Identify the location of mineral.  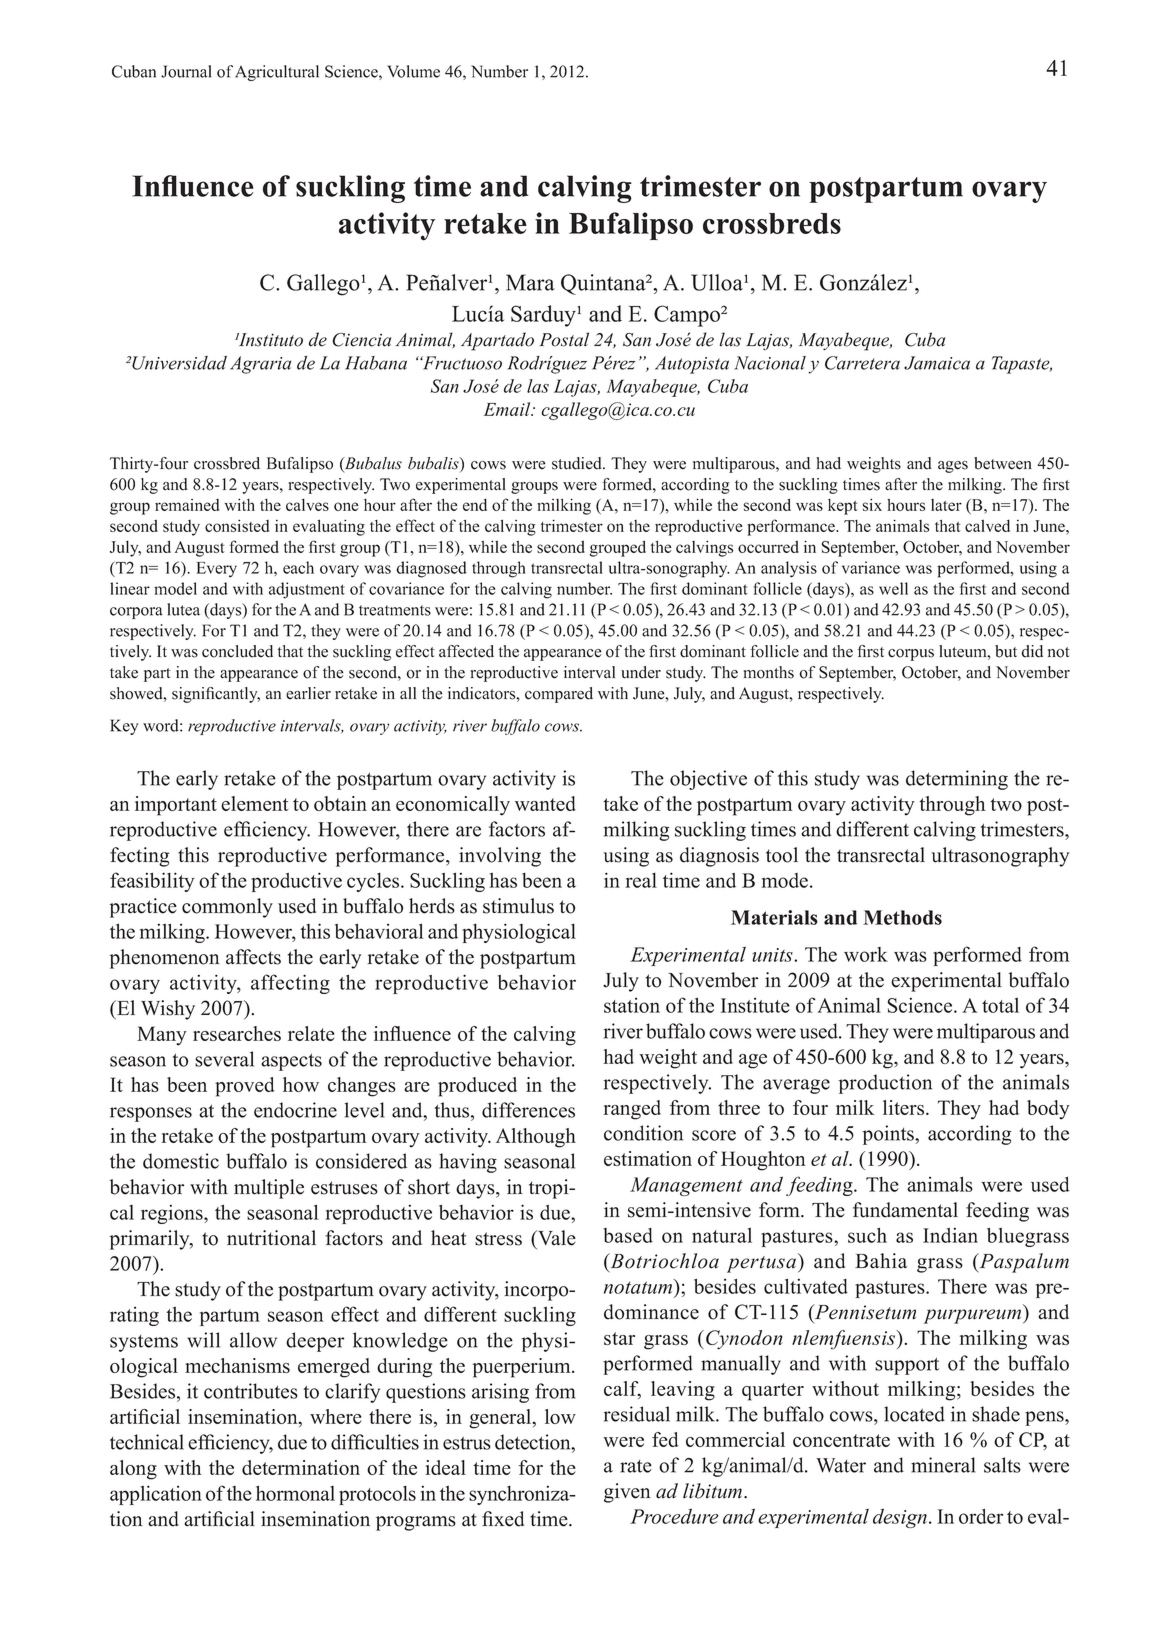
(943, 1465).
